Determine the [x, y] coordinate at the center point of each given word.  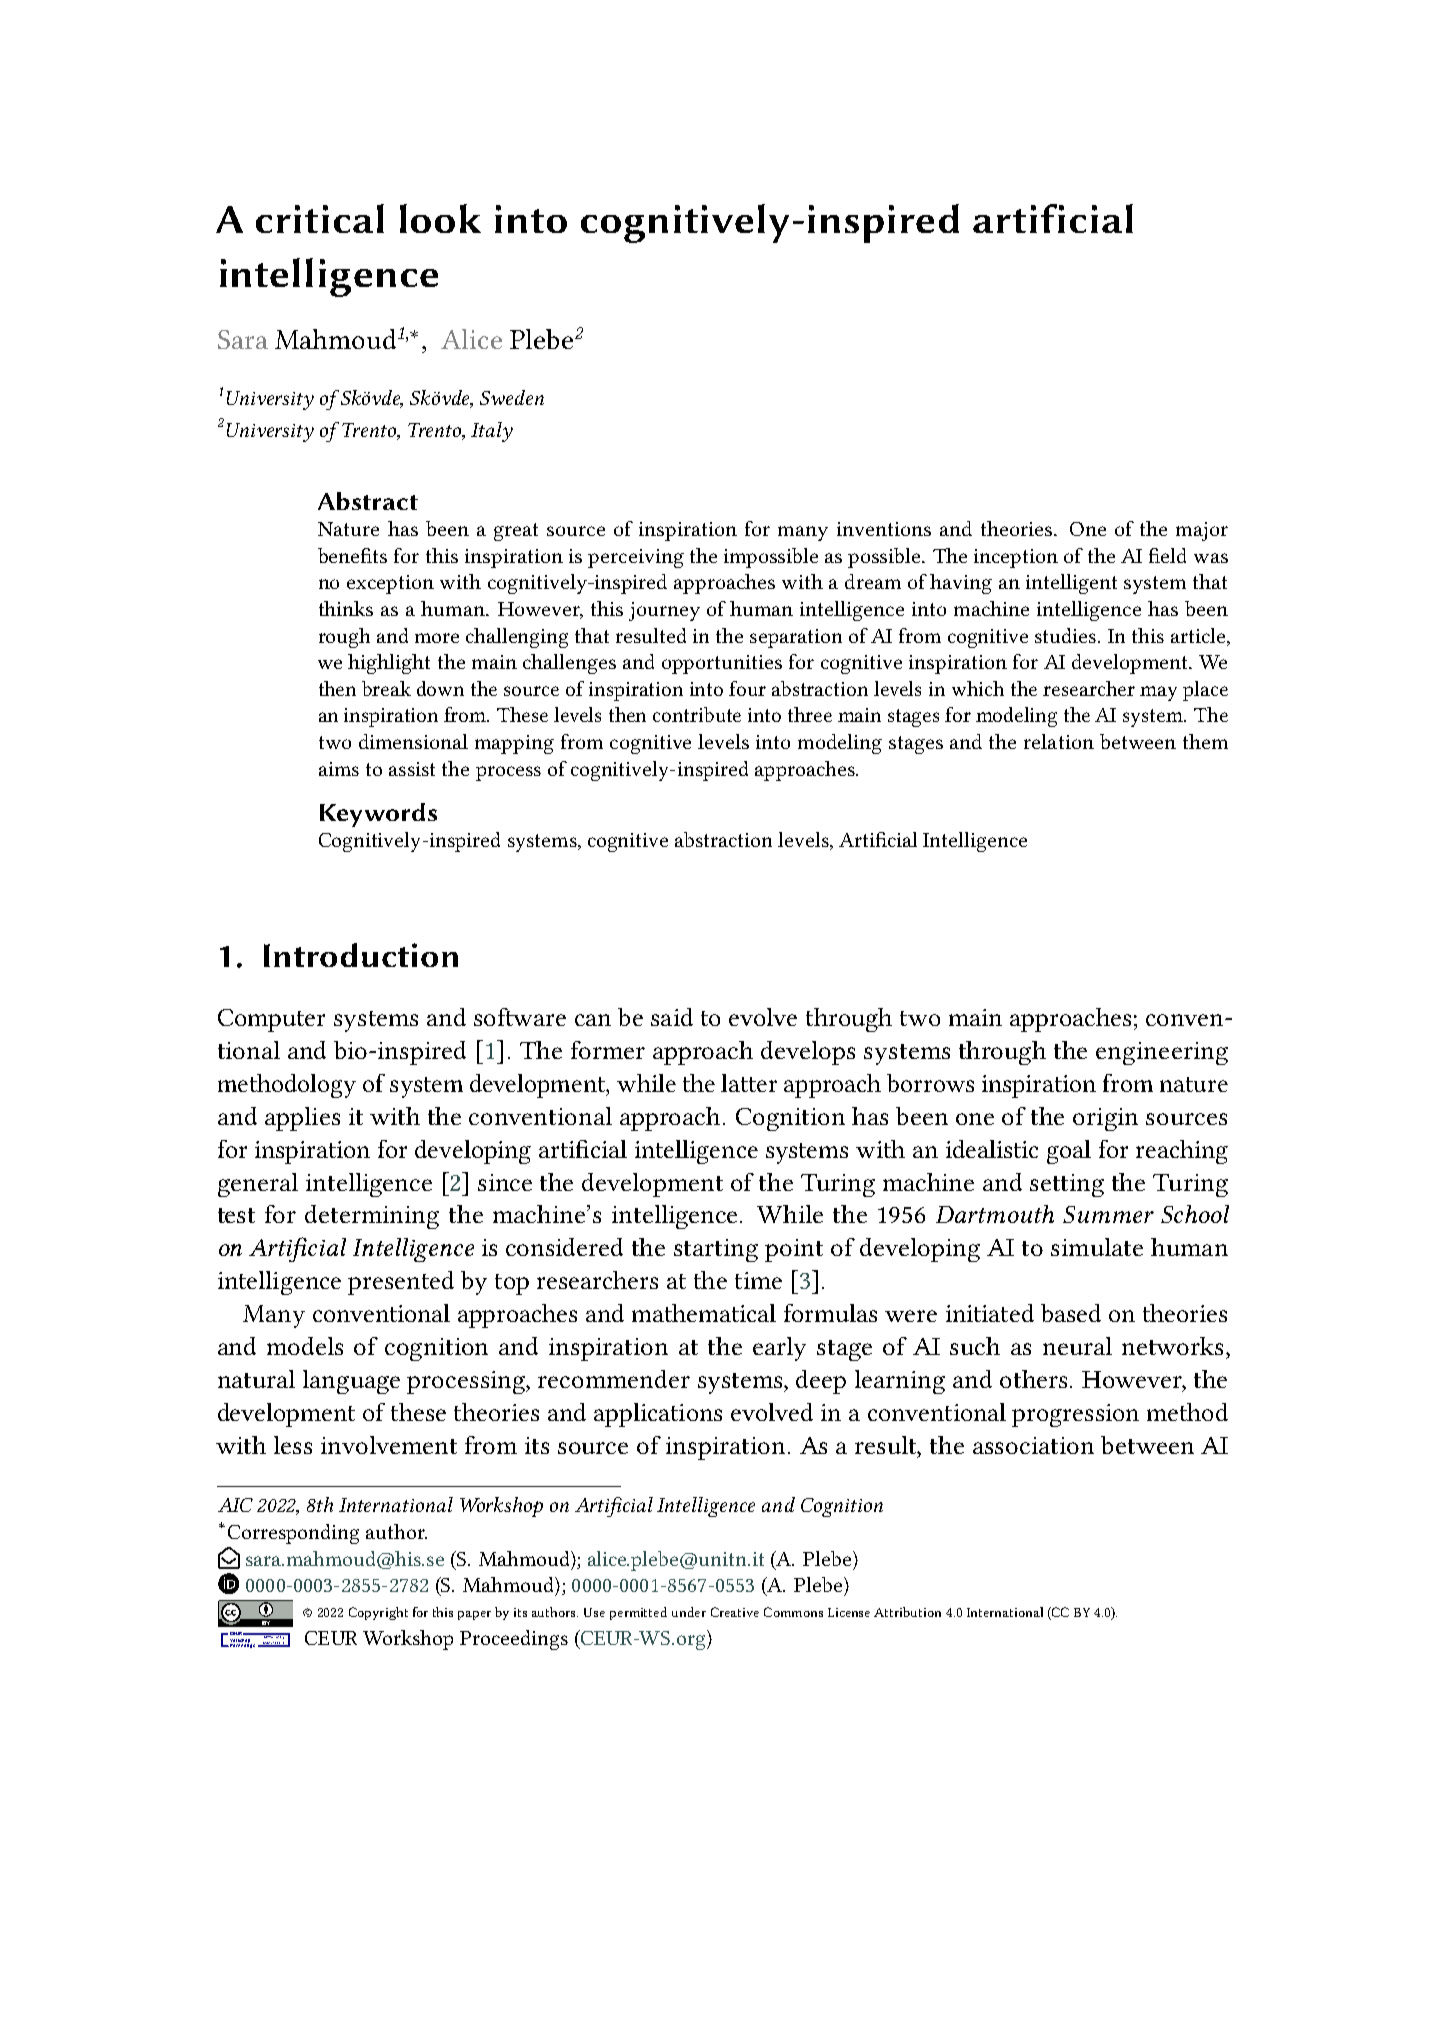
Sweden [512, 397]
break [386, 688]
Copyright [378, 1613]
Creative [735, 1612]
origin [1105, 1119]
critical [320, 218]
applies [302, 1119]
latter [749, 1083]
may [1158, 693]
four [747, 688]
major [1202, 531]
